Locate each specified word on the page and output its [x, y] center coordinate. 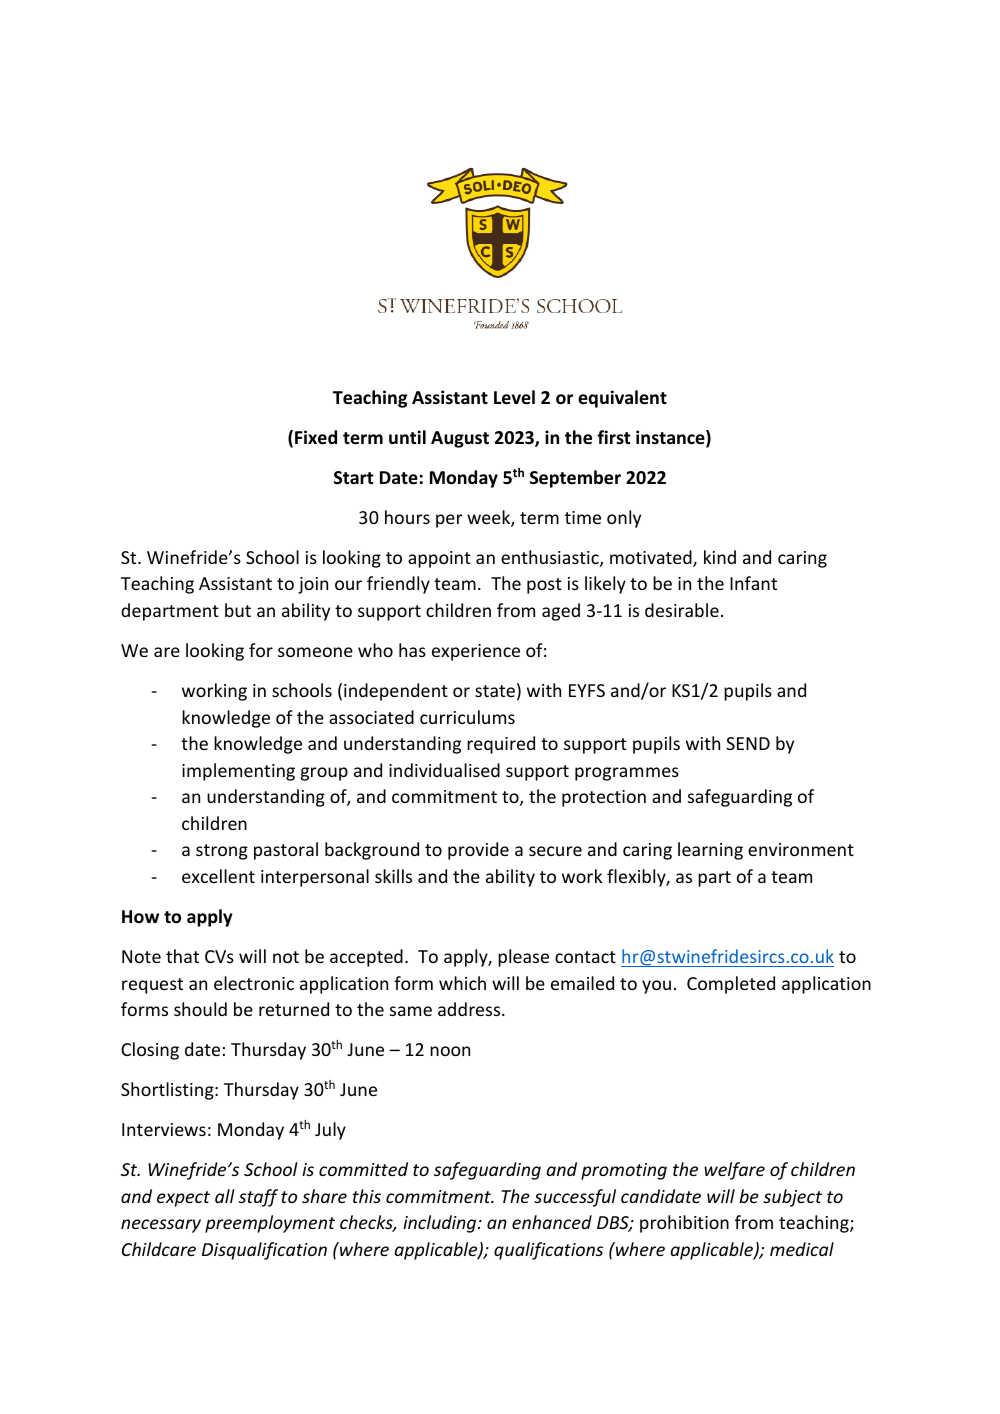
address [470, 1009]
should [200, 1009]
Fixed [316, 437]
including [441, 1224]
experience [476, 652]
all [225, 1196]
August [460, 439]
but [238, 610]
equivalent [622, 399]
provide [478, 851]
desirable [682, 610]
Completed [731, 985]
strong [222, 852]
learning [710, 851]
